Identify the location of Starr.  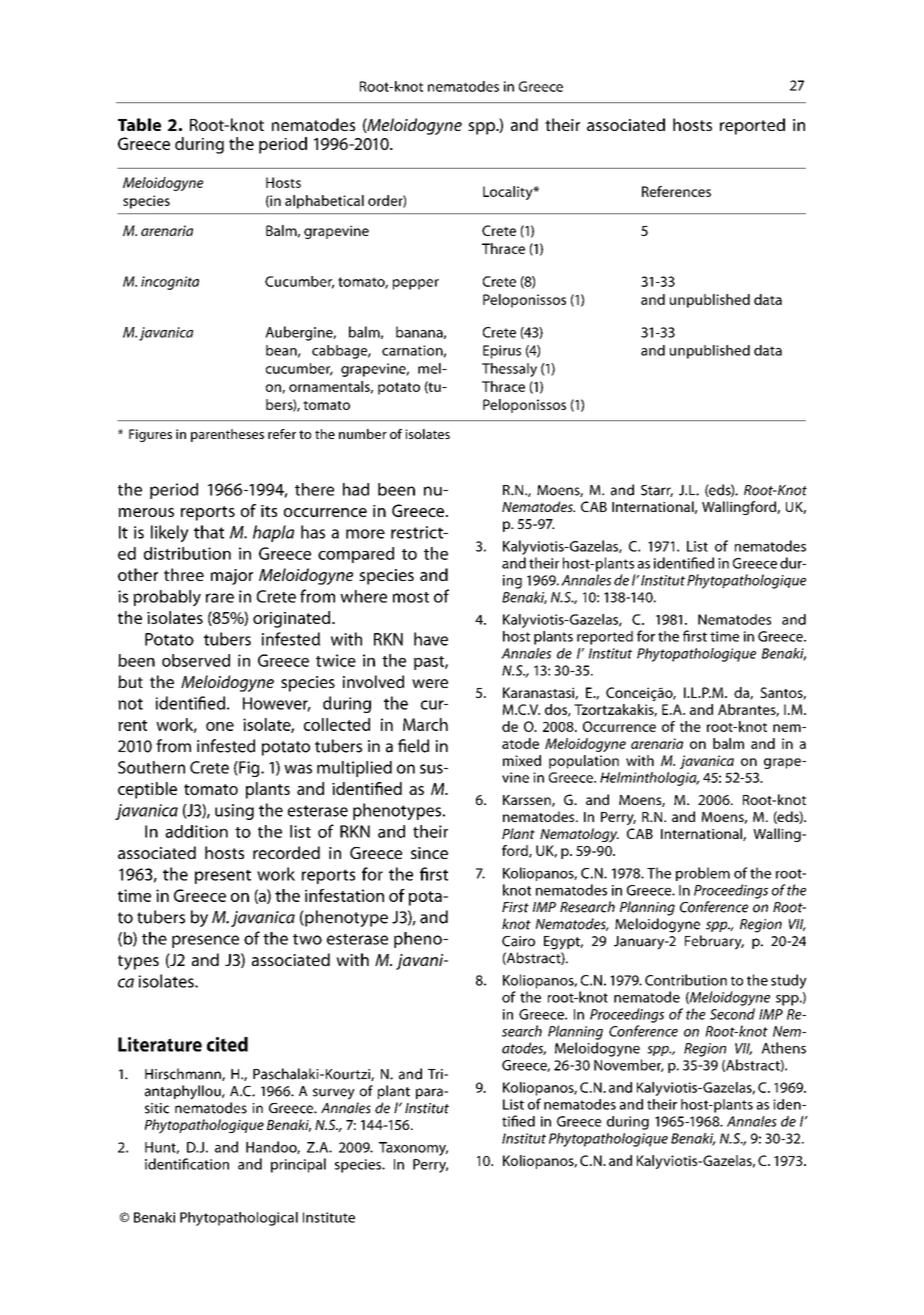
(657, 491).
